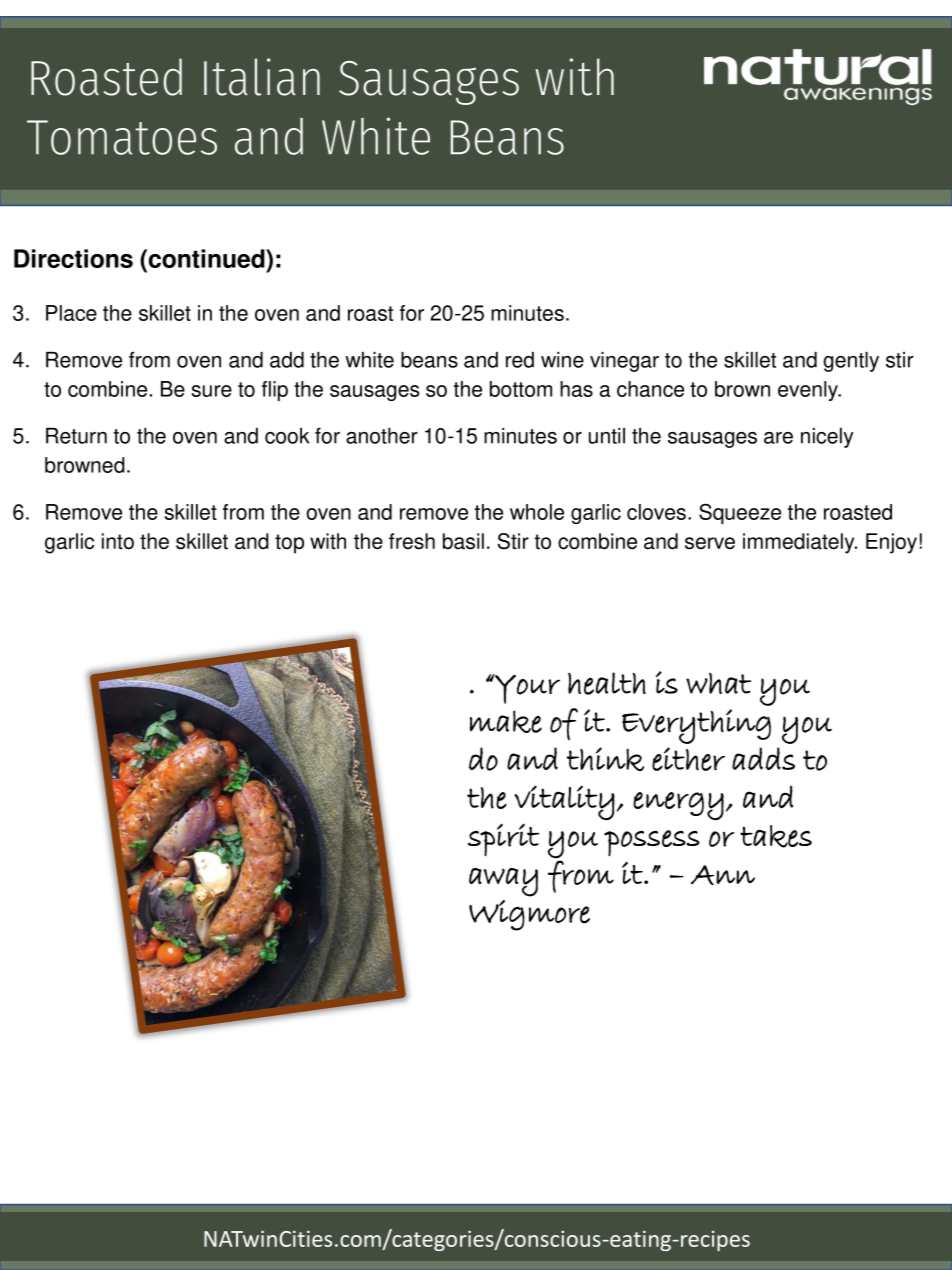 The image size is (952, 1270). I want to click on evenly, so click(809, 391).
